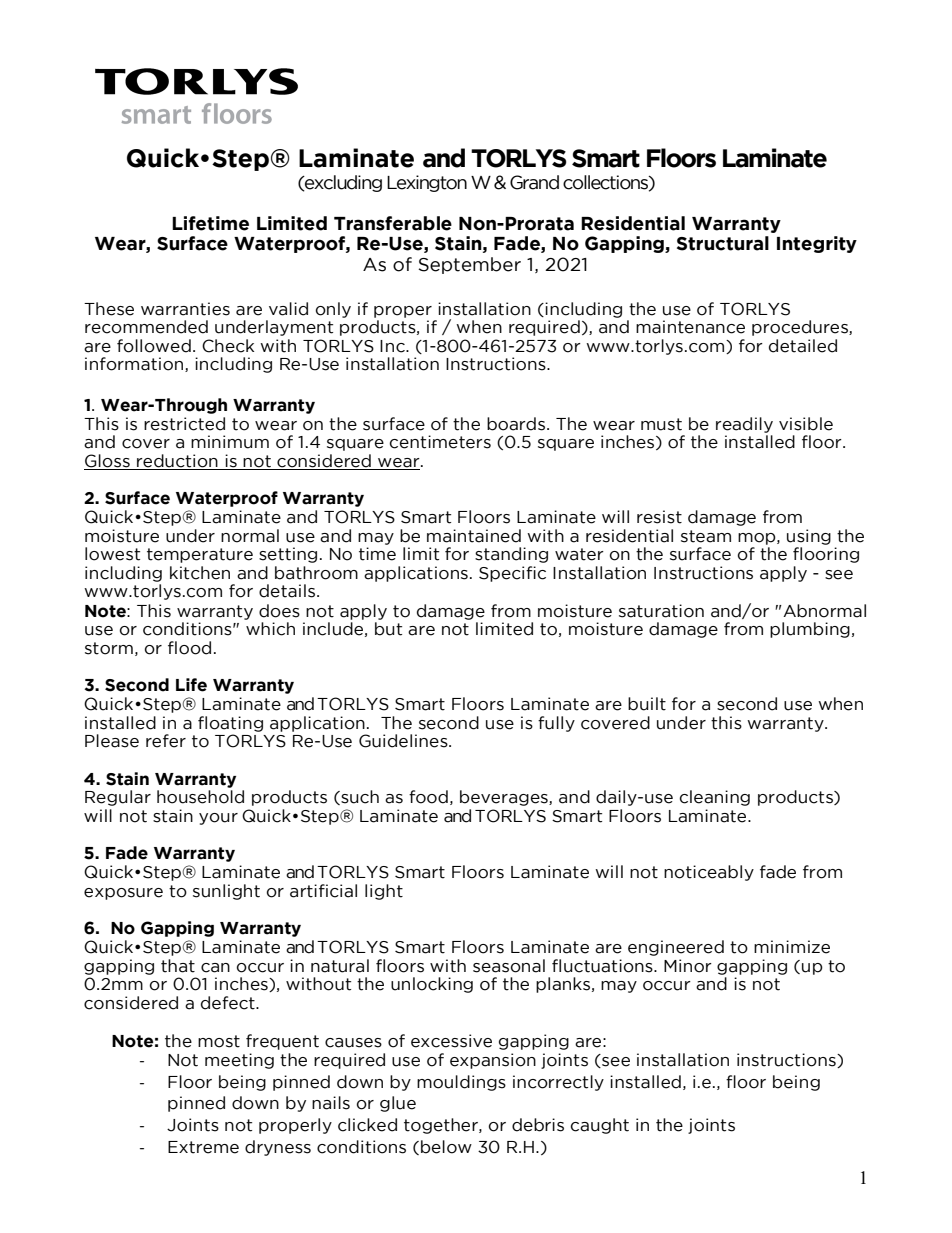 The width and height of the page is (952, 1233). What do you see at coordinates (189, 648) in the page?
I see `flood` at bounding box center [189, 648].
